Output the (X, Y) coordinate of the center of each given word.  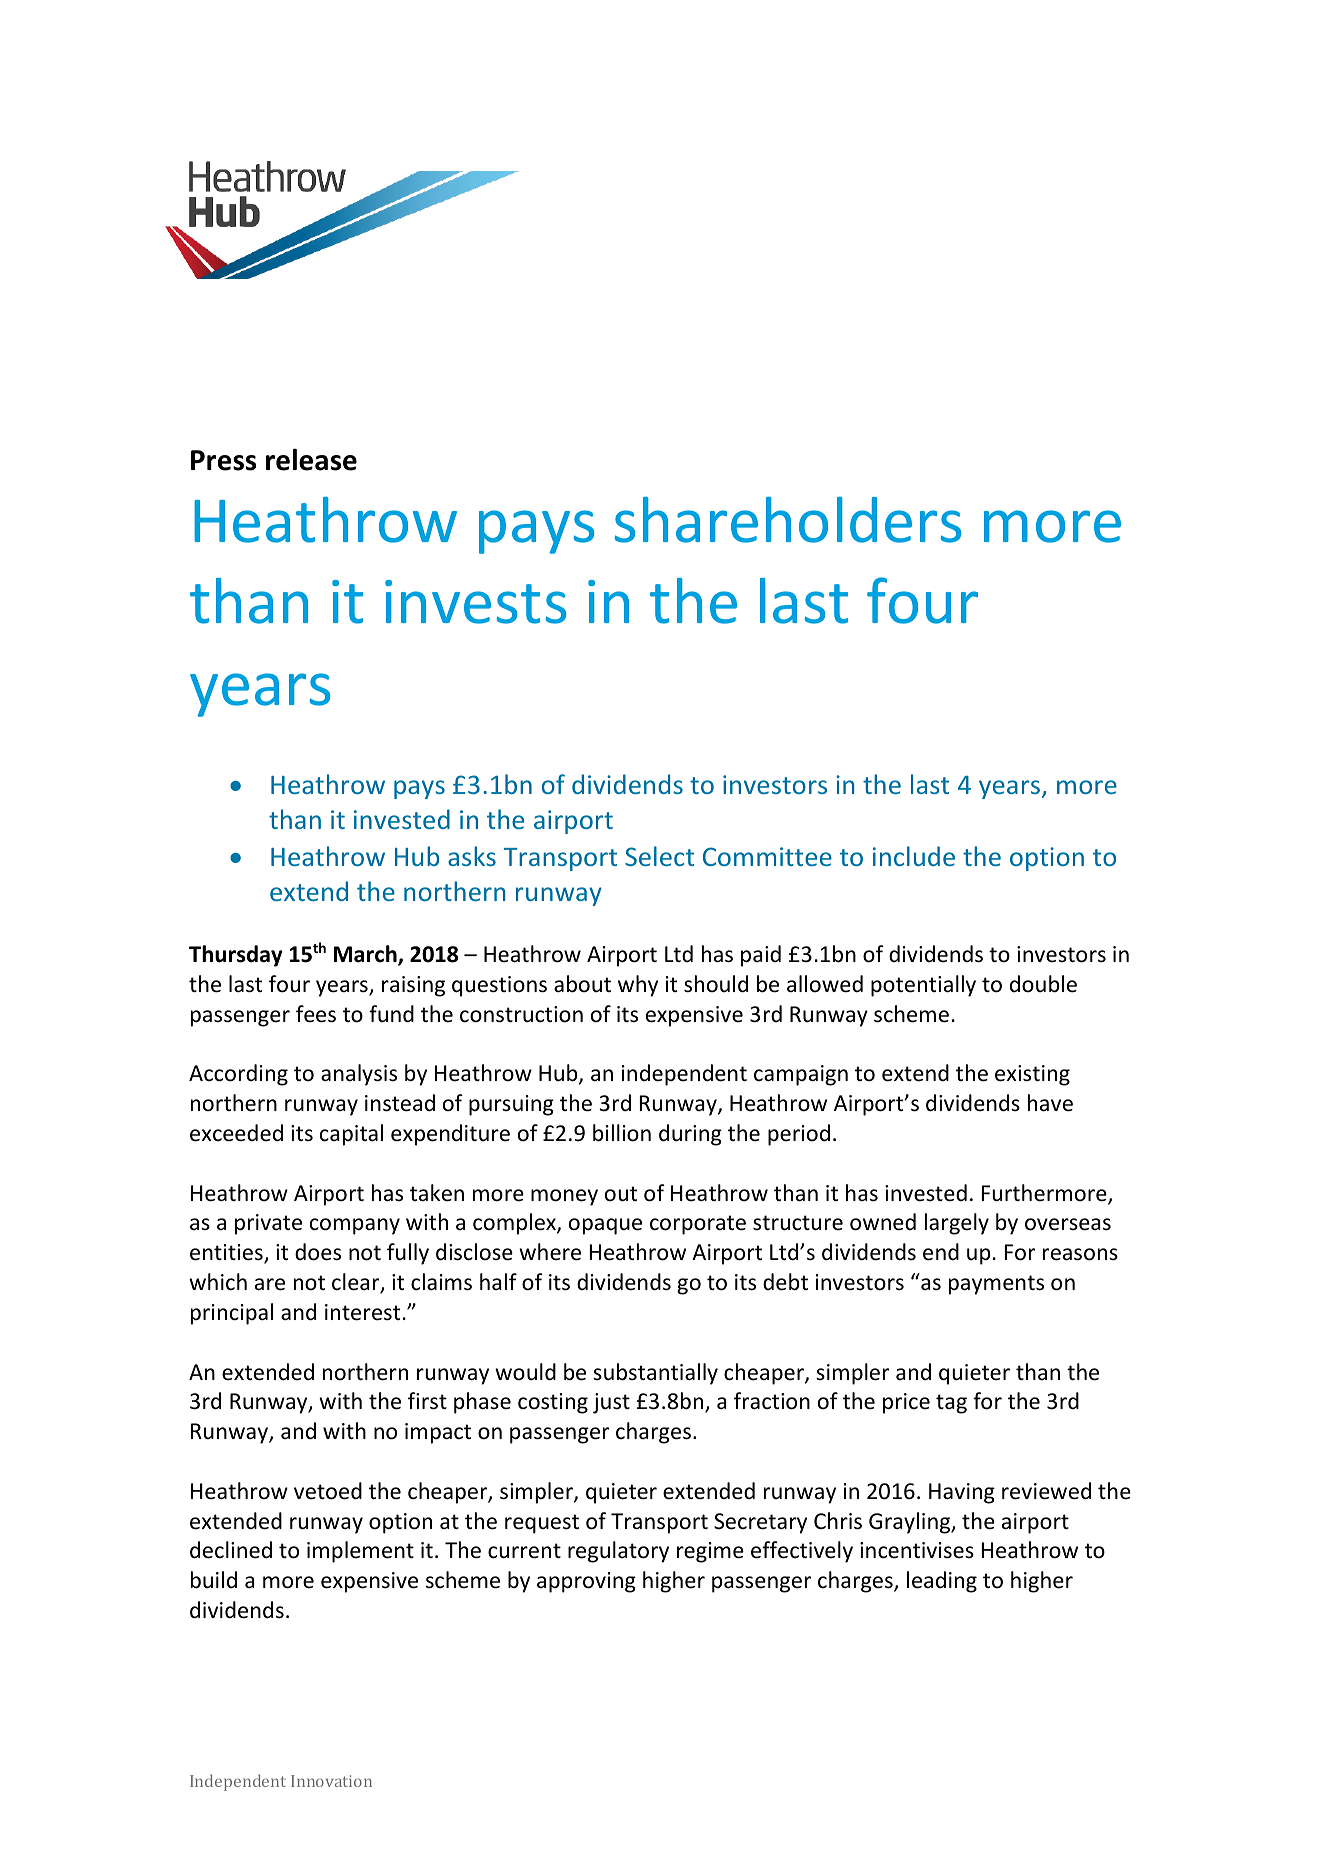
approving (586, 1582)
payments (996, 1285)
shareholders (788, 520)
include (914, 856)
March (366, 955)
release (311, 460)
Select (659, 856)
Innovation (331, 1781)
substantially (655, 1374)
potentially (923, 986)
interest (362, 1312)
